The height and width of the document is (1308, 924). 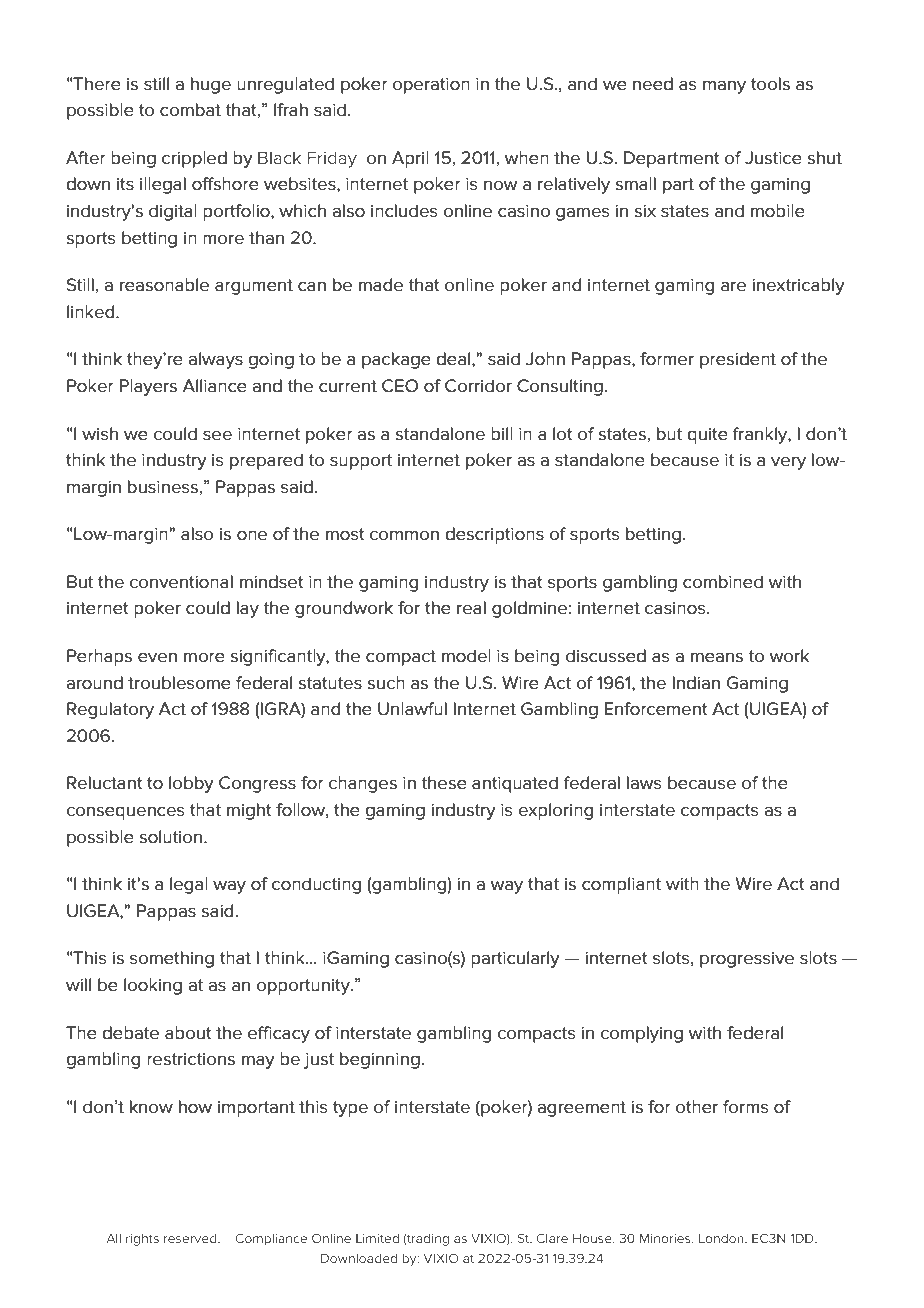 I want to click on even, so click(x=157, y=657).
